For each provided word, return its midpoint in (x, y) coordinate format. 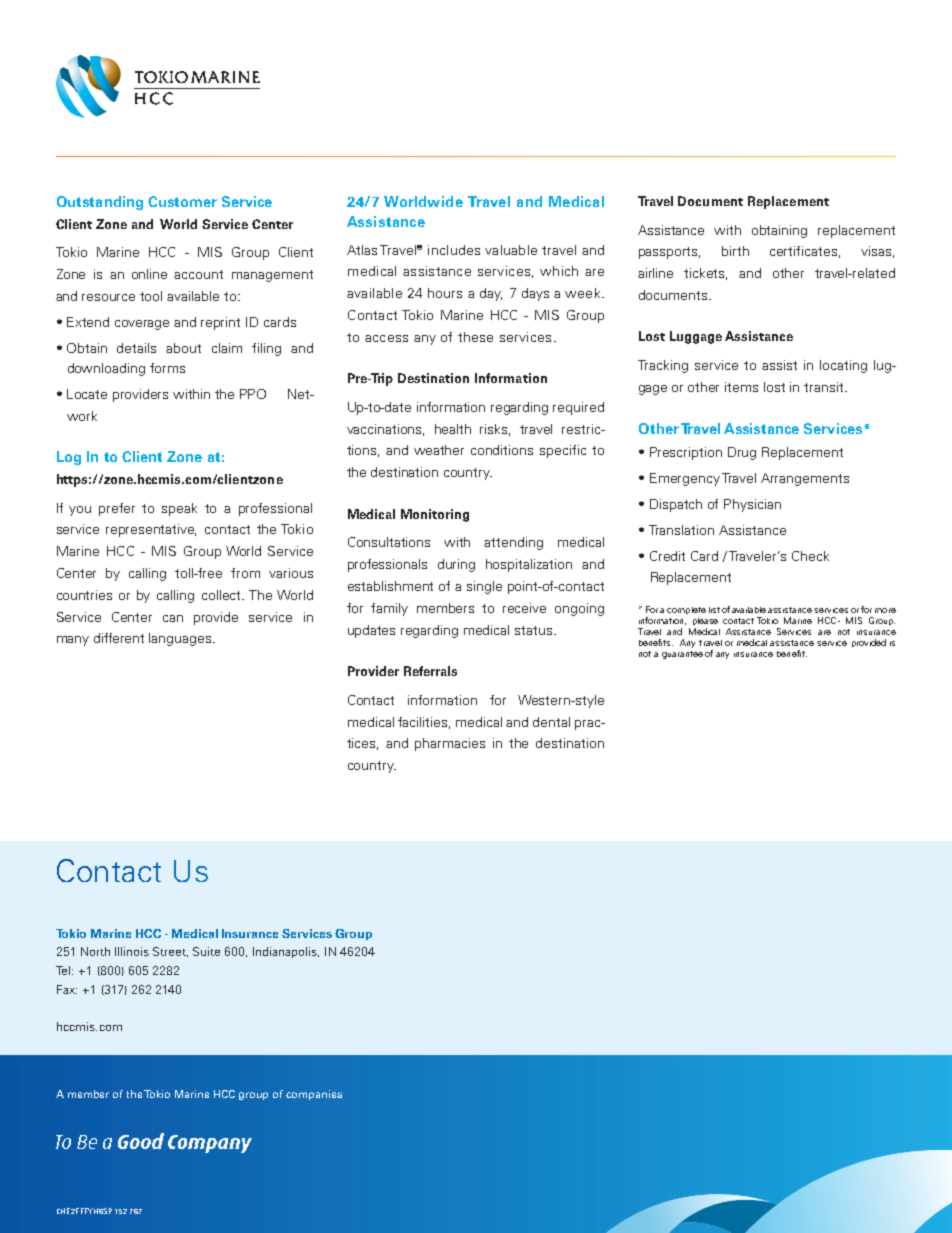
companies (314, 1095)
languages (181, 639)
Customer (182, 201)
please (705, 621)
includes (454, 250)
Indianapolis (286, 952)
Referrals (430, 671)
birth (735, 251)
